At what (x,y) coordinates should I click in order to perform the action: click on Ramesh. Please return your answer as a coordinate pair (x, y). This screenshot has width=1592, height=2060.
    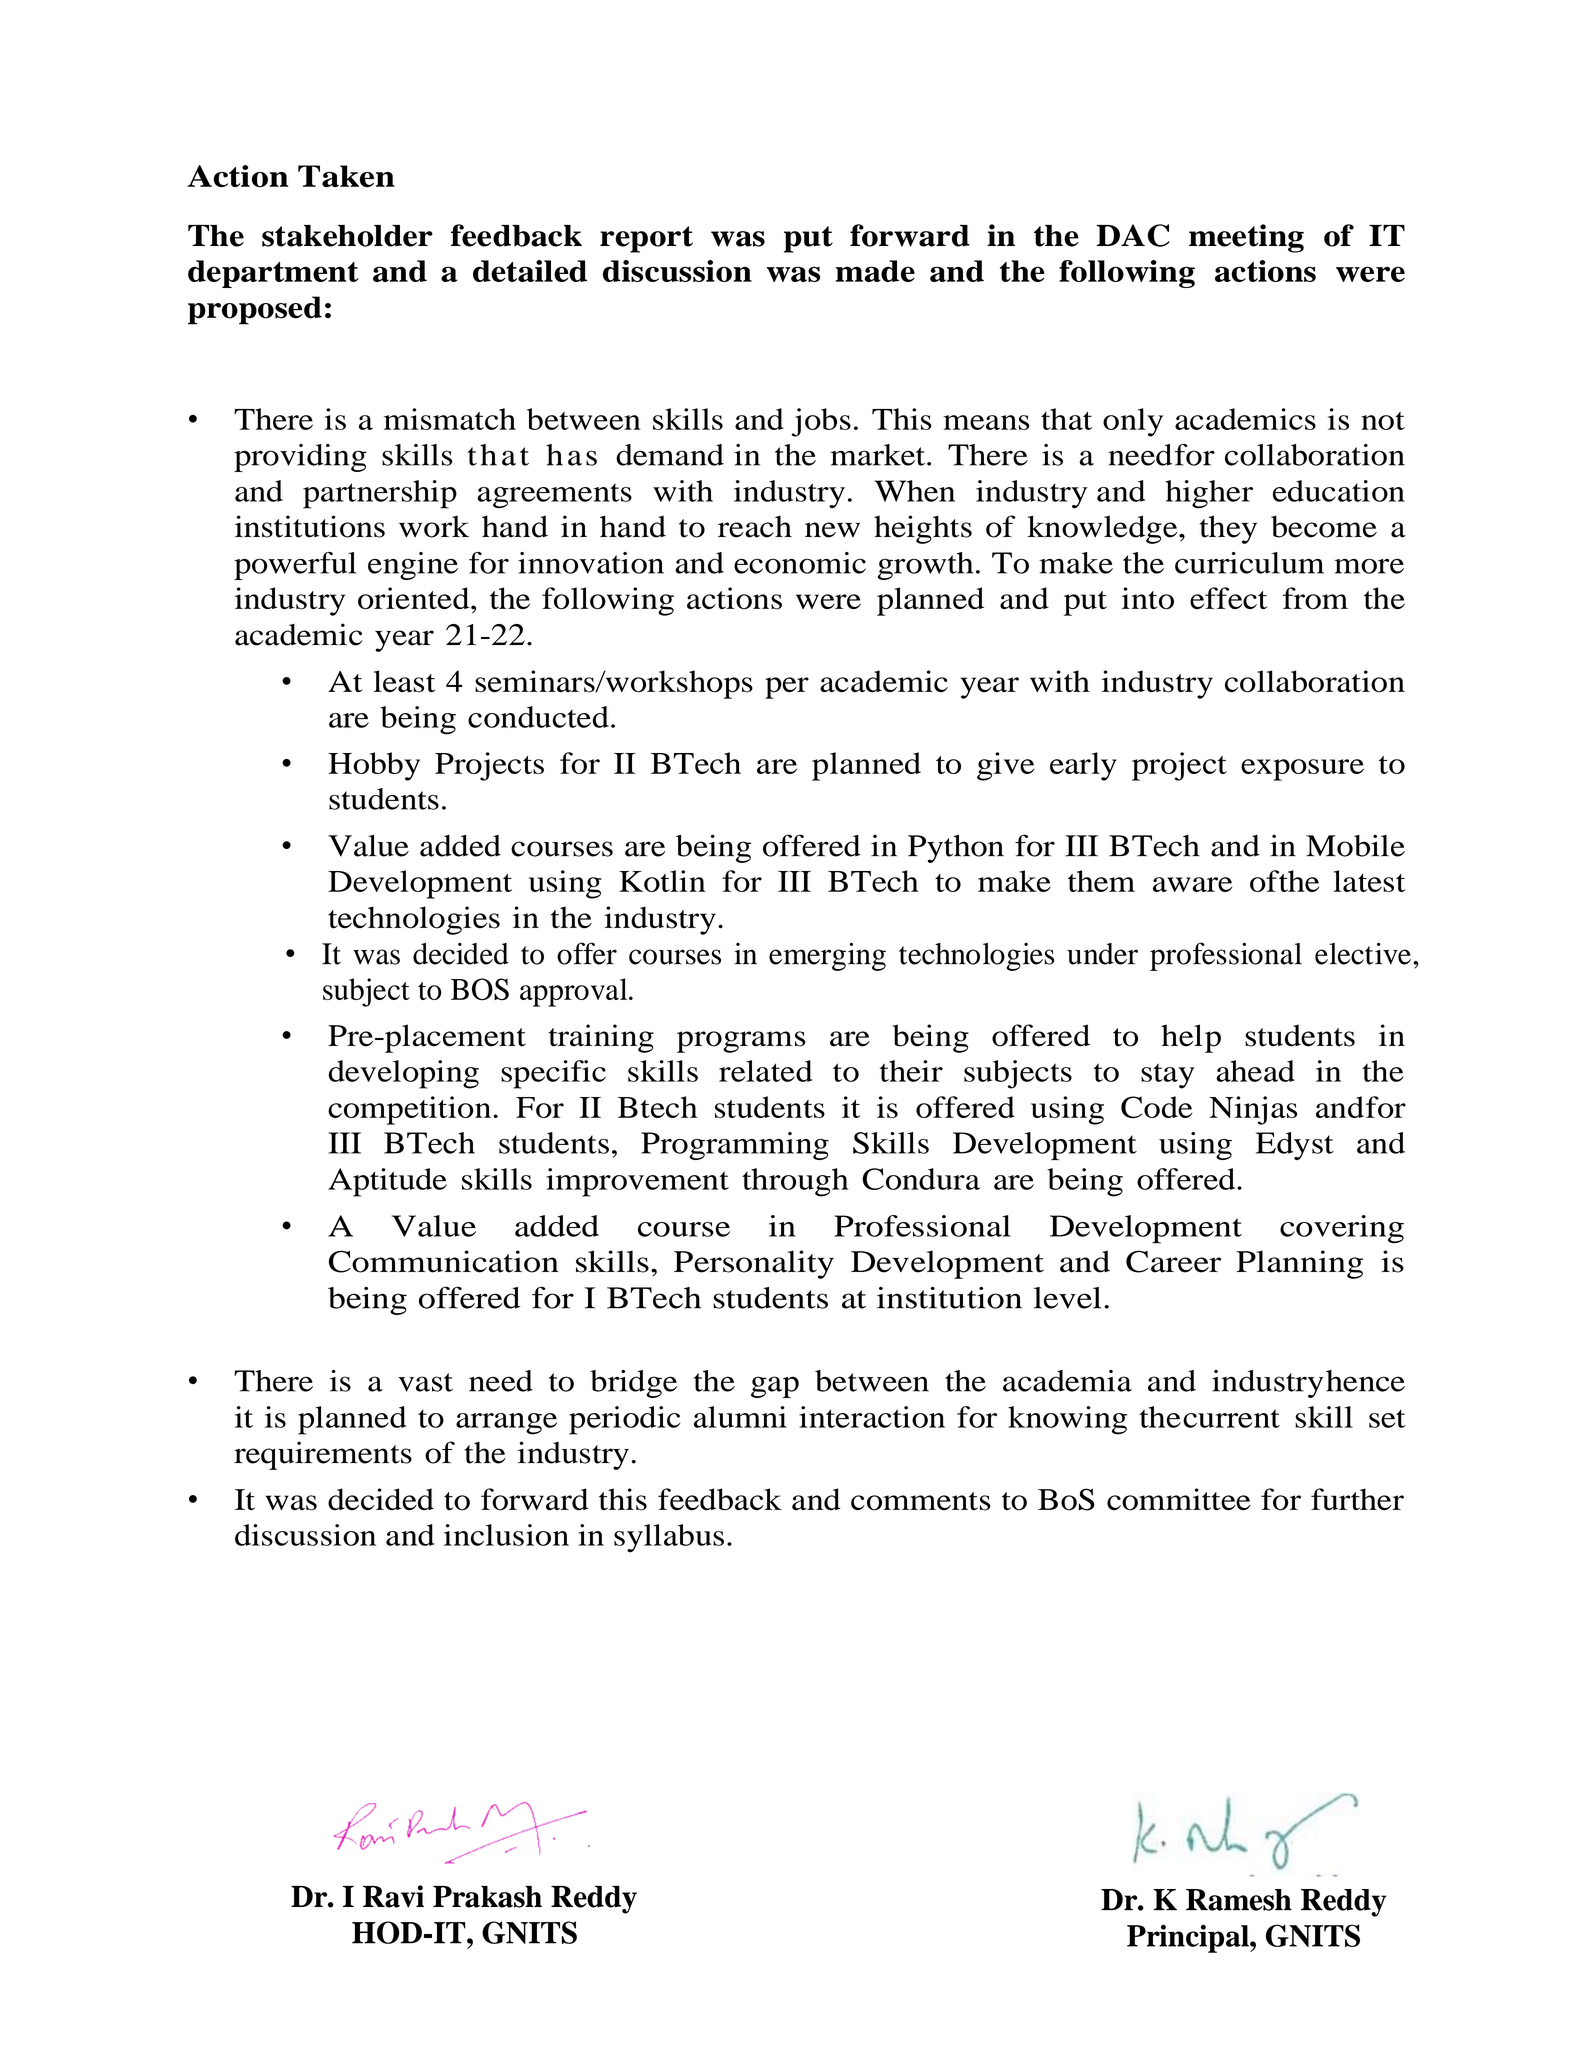
    Looking at the image, I should click on (1239, 1900).
